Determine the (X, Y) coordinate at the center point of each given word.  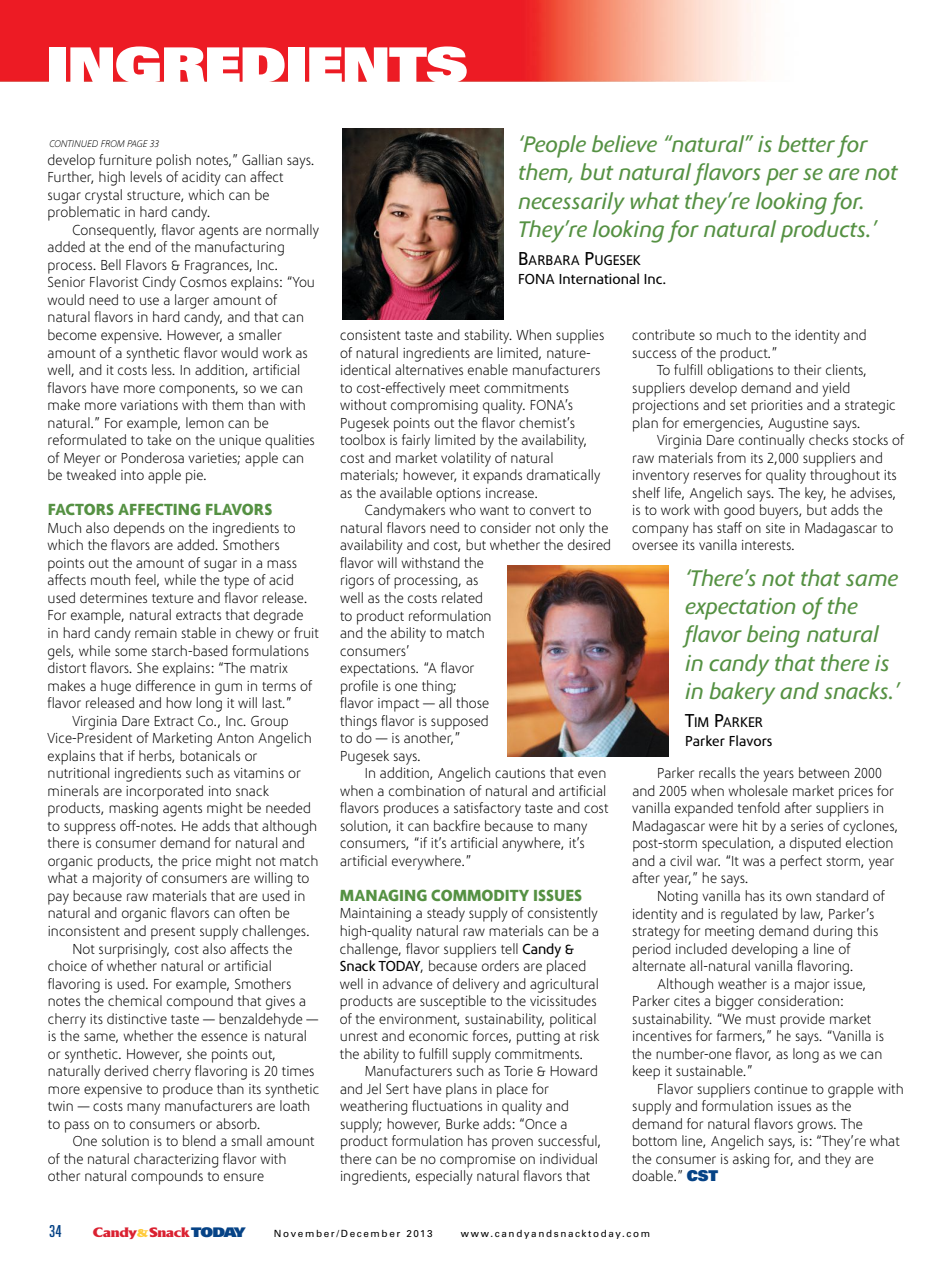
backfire (457, 825)
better (806, 143)
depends (139, 529)
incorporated (164, 792)
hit (750, 825)
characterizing (176, 1160)
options (458, 495)
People (553, 146)
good (739, 511)
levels (146, 176)
